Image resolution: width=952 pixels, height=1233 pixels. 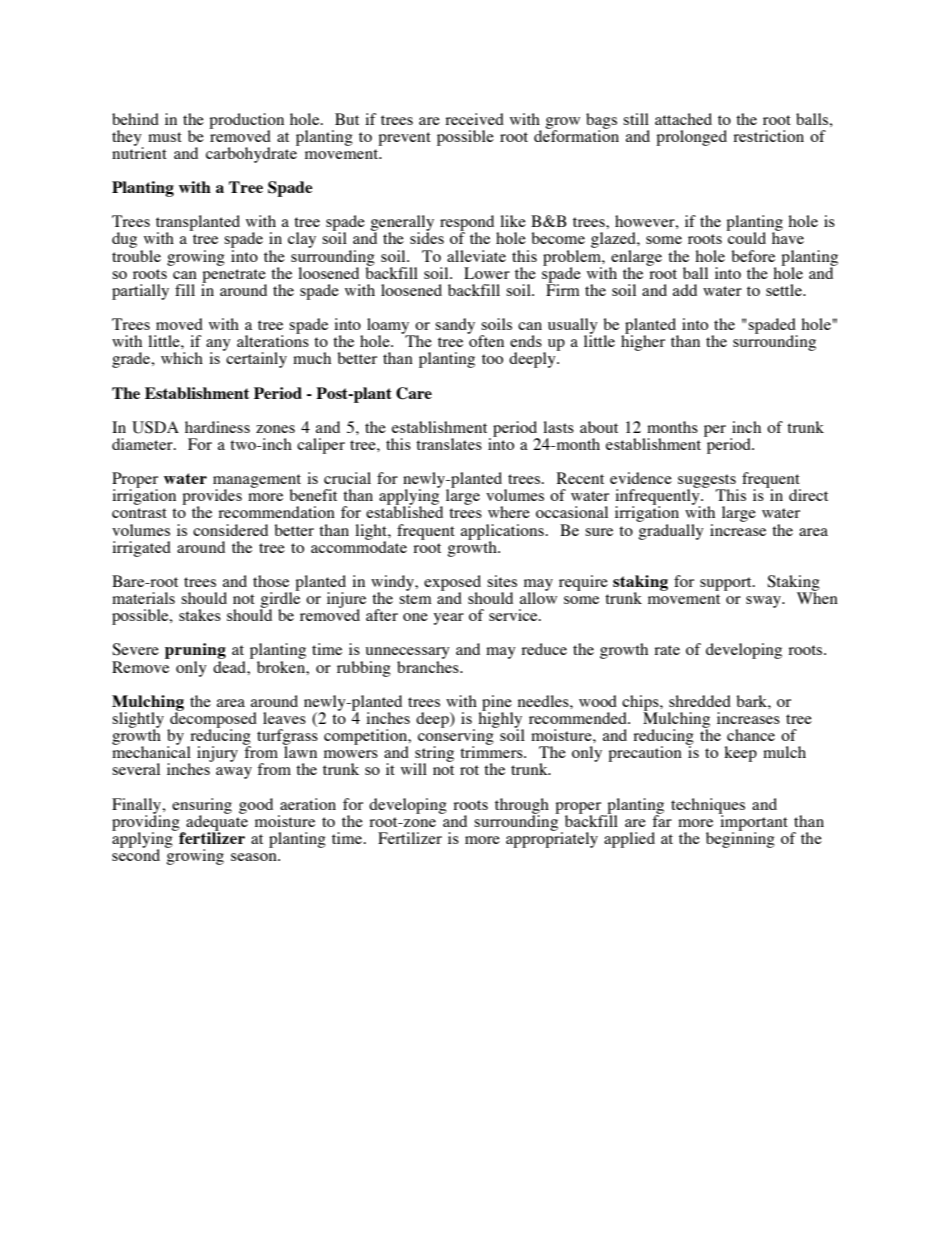 What do you see at coordinates (165, 137) in the document?
I see `must` at bounding box center [165, 137].
